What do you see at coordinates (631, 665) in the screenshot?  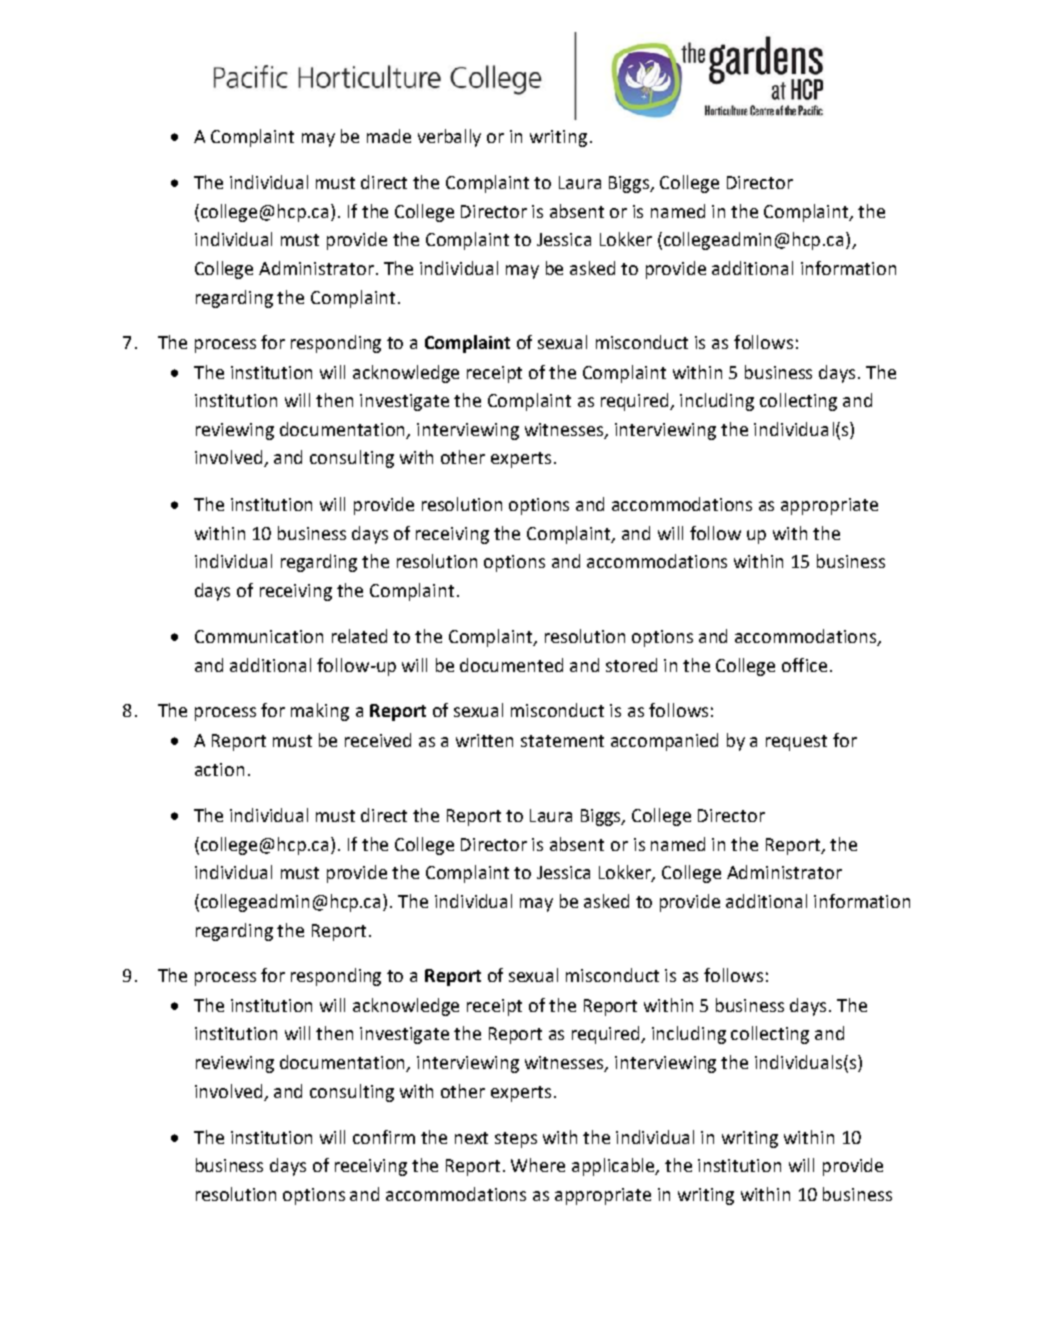 I see `stored` at bounding box center [631, 665].
